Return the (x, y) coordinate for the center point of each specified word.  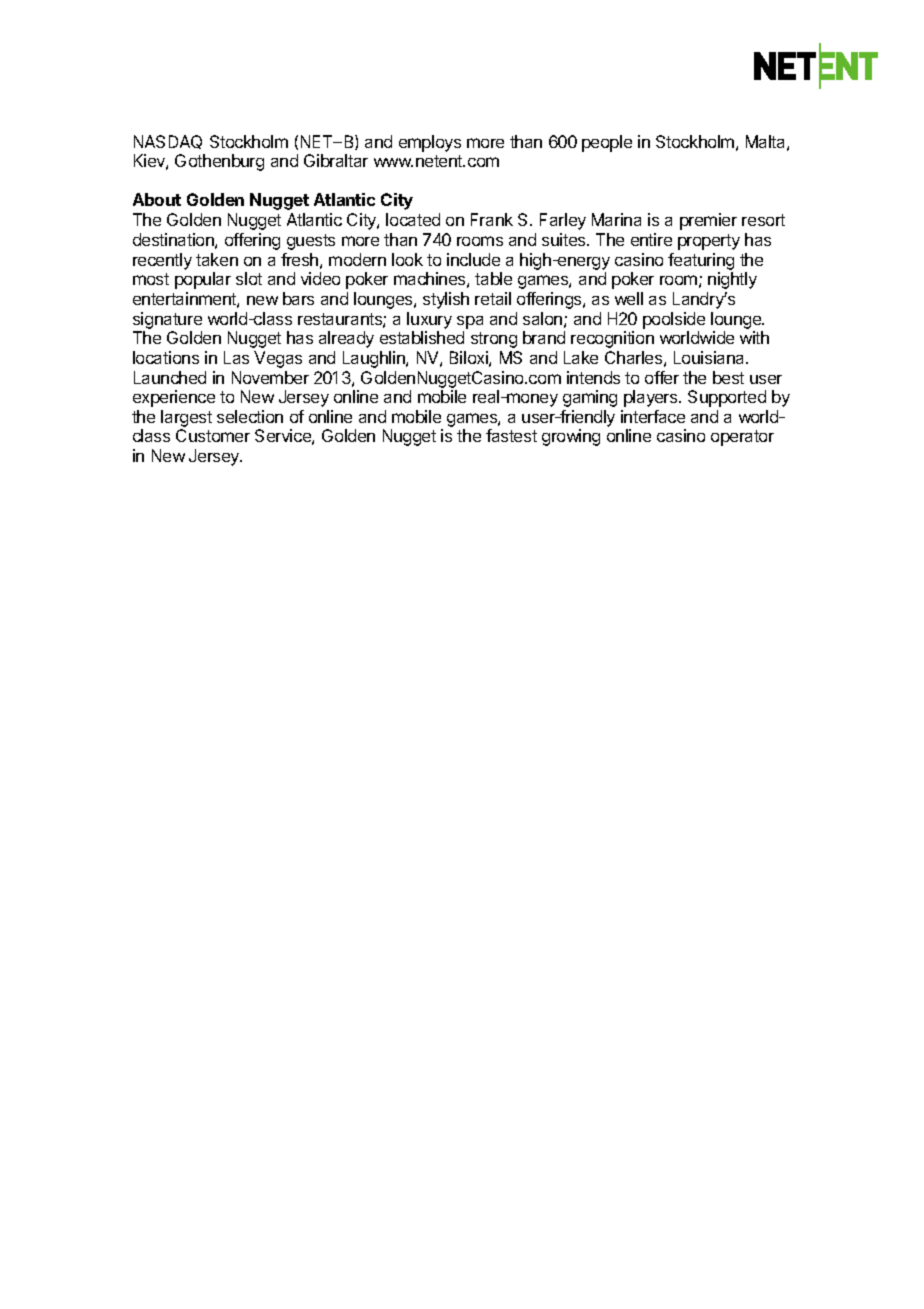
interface (653, 416)
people (607, 143)
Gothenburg (219, 162)
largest (186, 420)
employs (430, 143)
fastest (511, 435)
